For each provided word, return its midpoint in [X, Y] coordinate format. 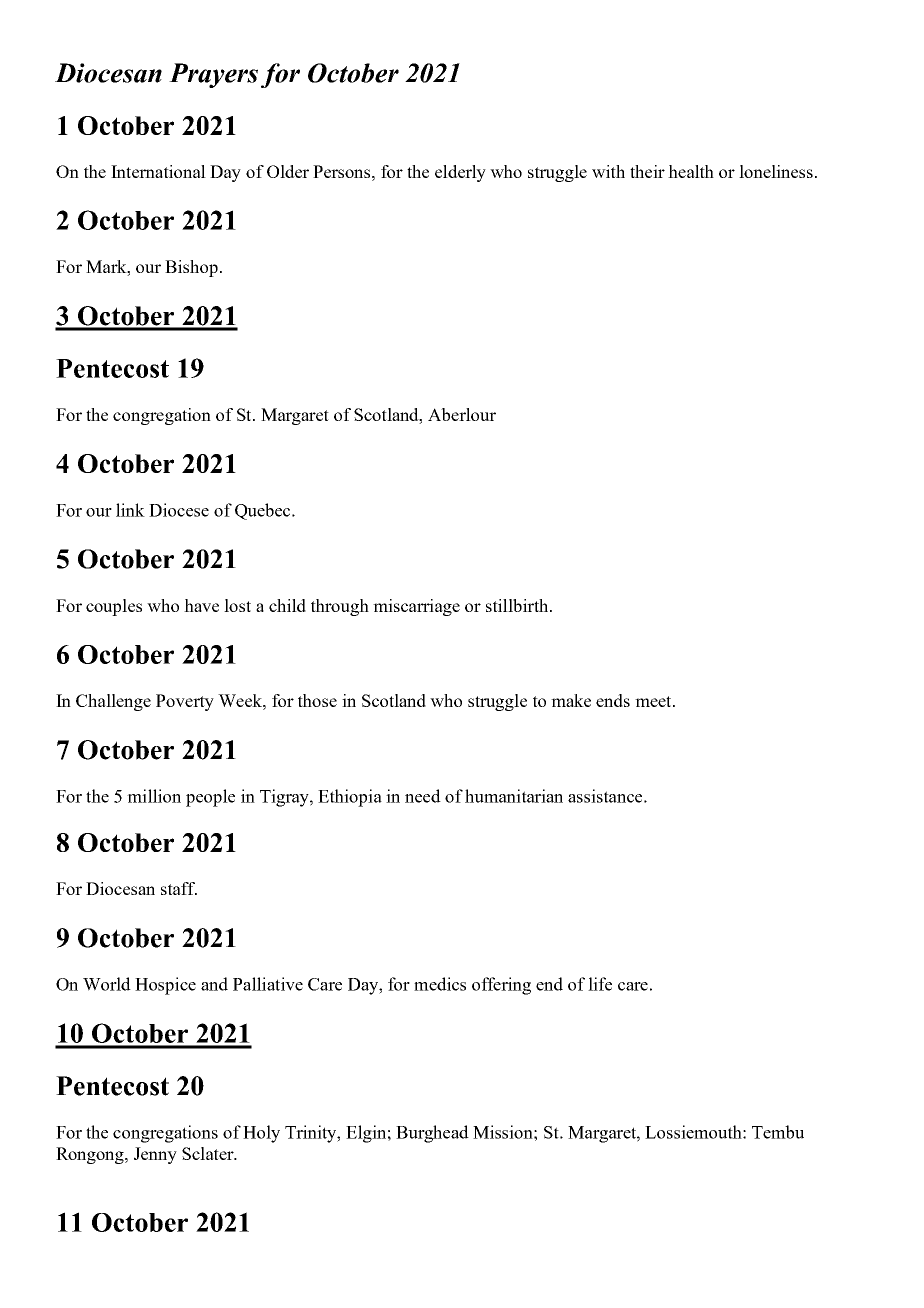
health [691, 171]
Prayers [213, 75]
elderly [460, 173]
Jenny [155, 1155]
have [201, 605]
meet [654, 701]
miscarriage [416, 607]
